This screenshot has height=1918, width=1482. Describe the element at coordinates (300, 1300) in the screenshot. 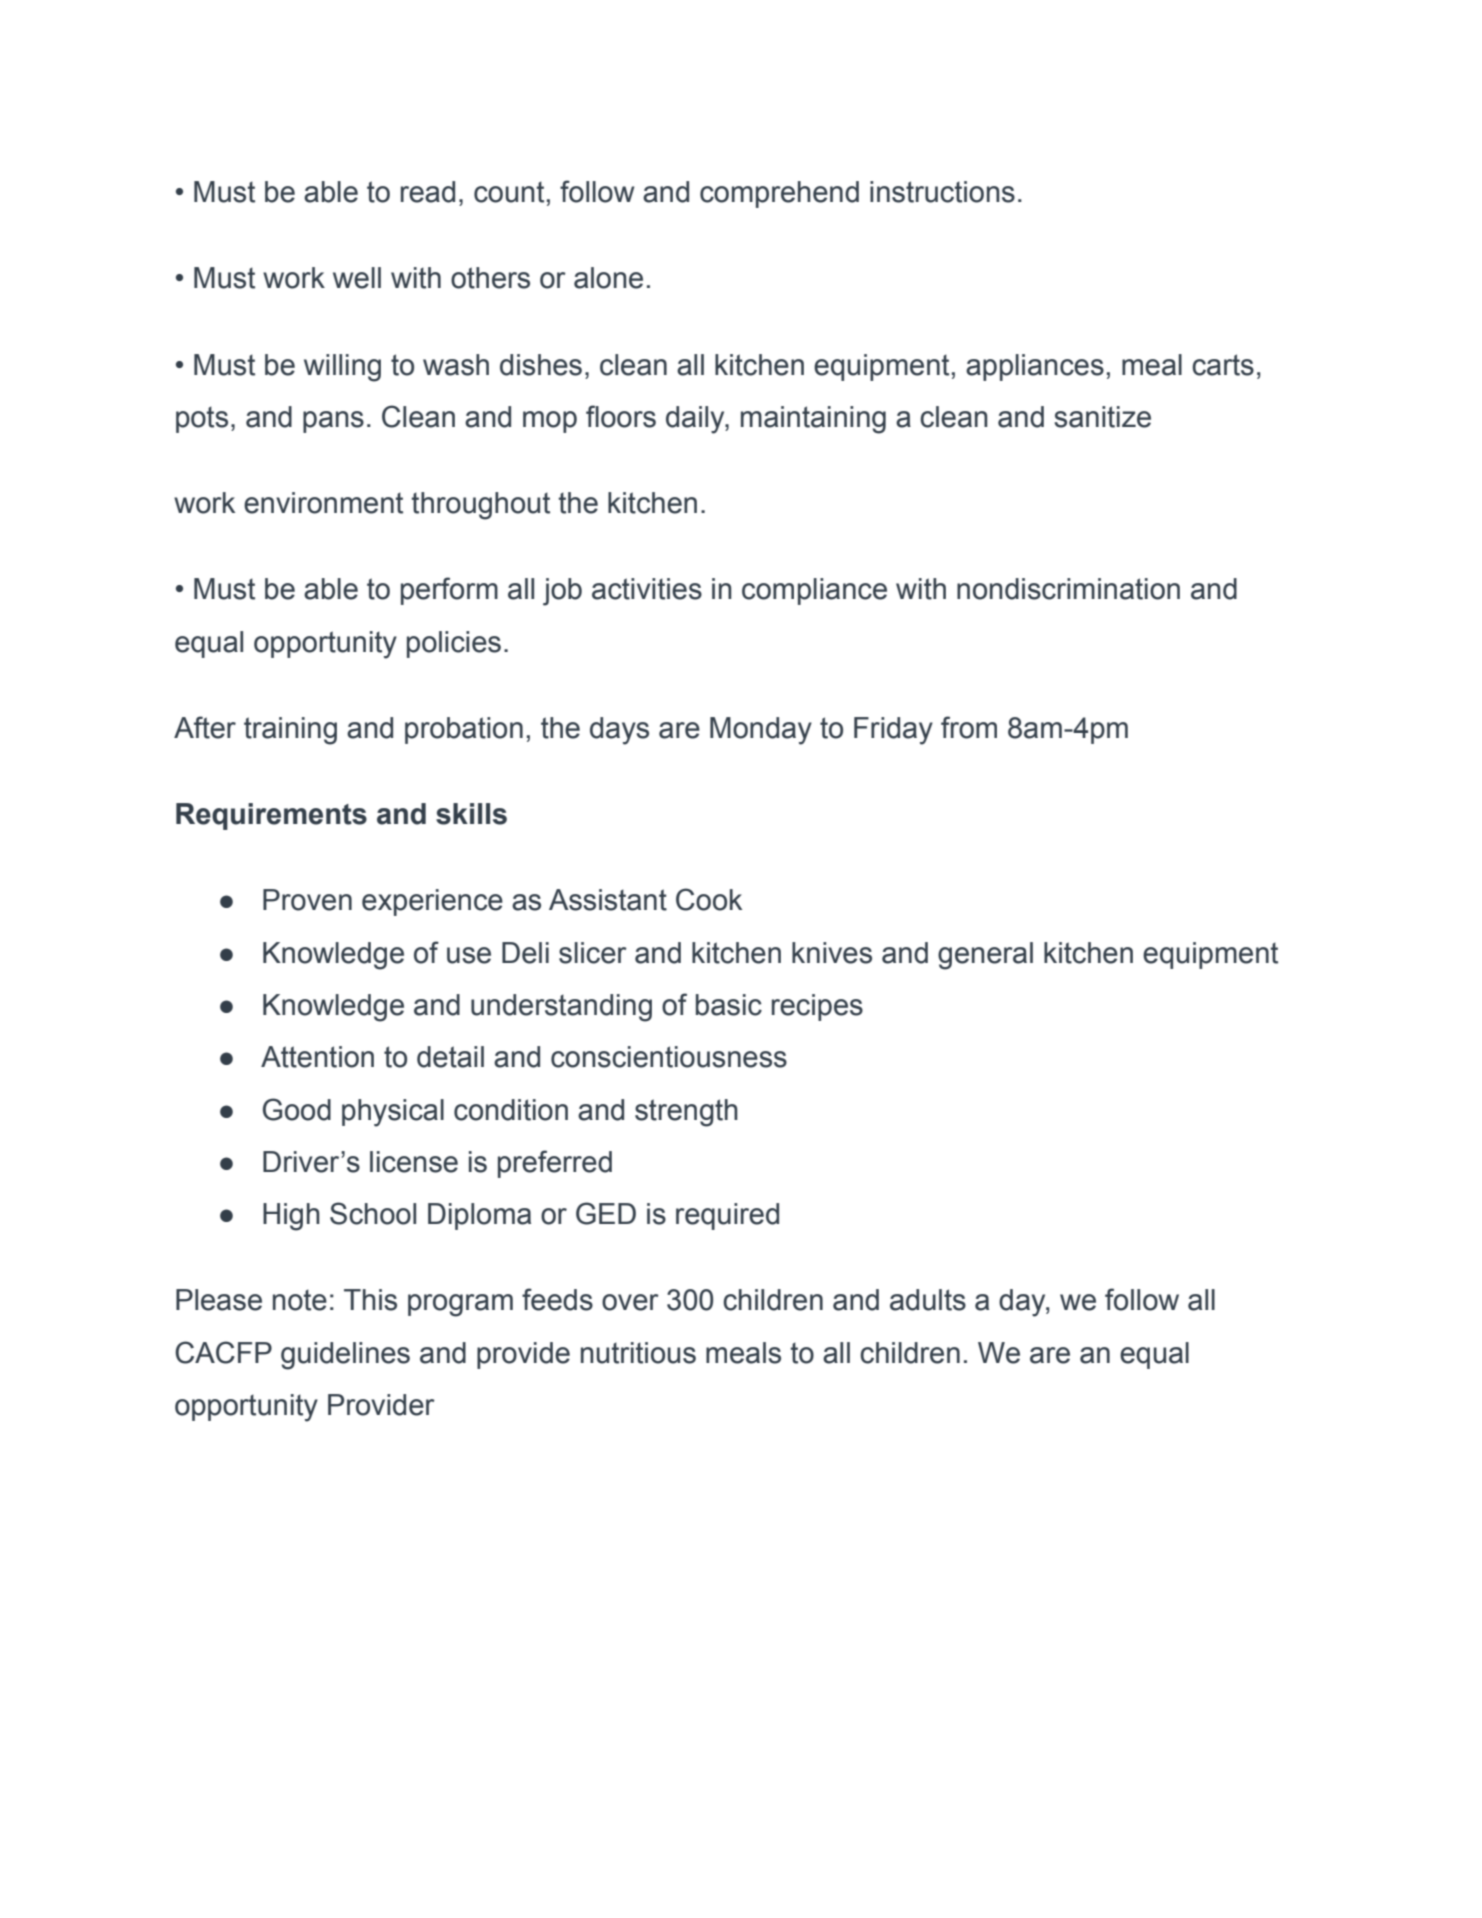

I see `note` at that location.
